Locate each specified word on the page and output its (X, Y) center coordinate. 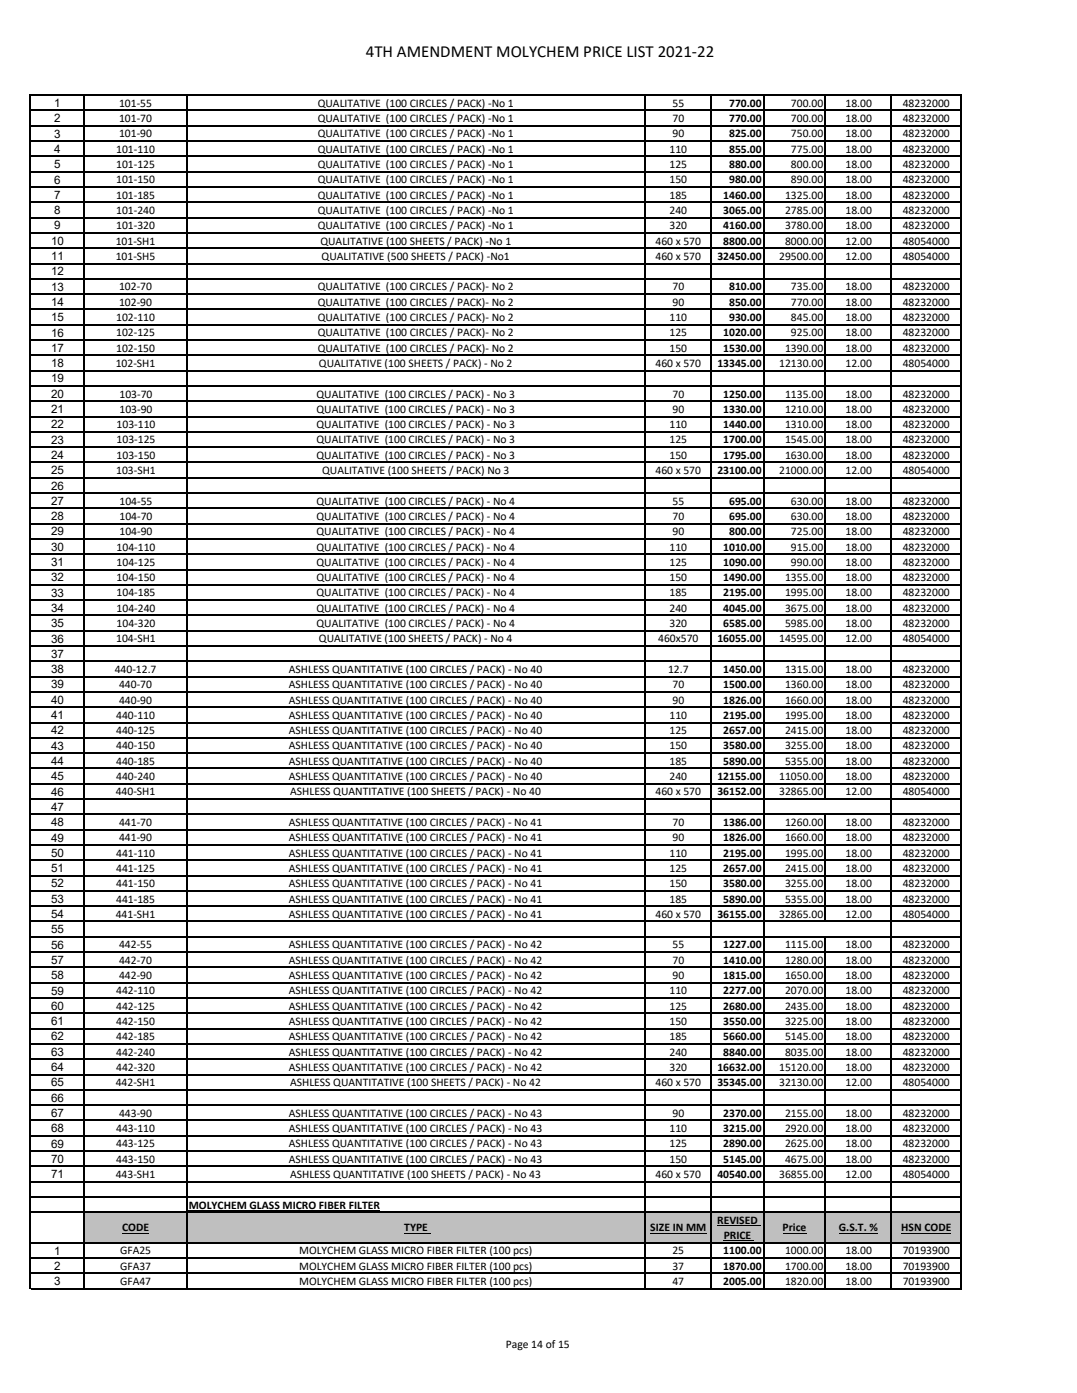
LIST (640, 52)
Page (517, 1345)
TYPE (417, 1228)
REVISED (738, 1221)
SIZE (661, 1228)
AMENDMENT (444, 51)
